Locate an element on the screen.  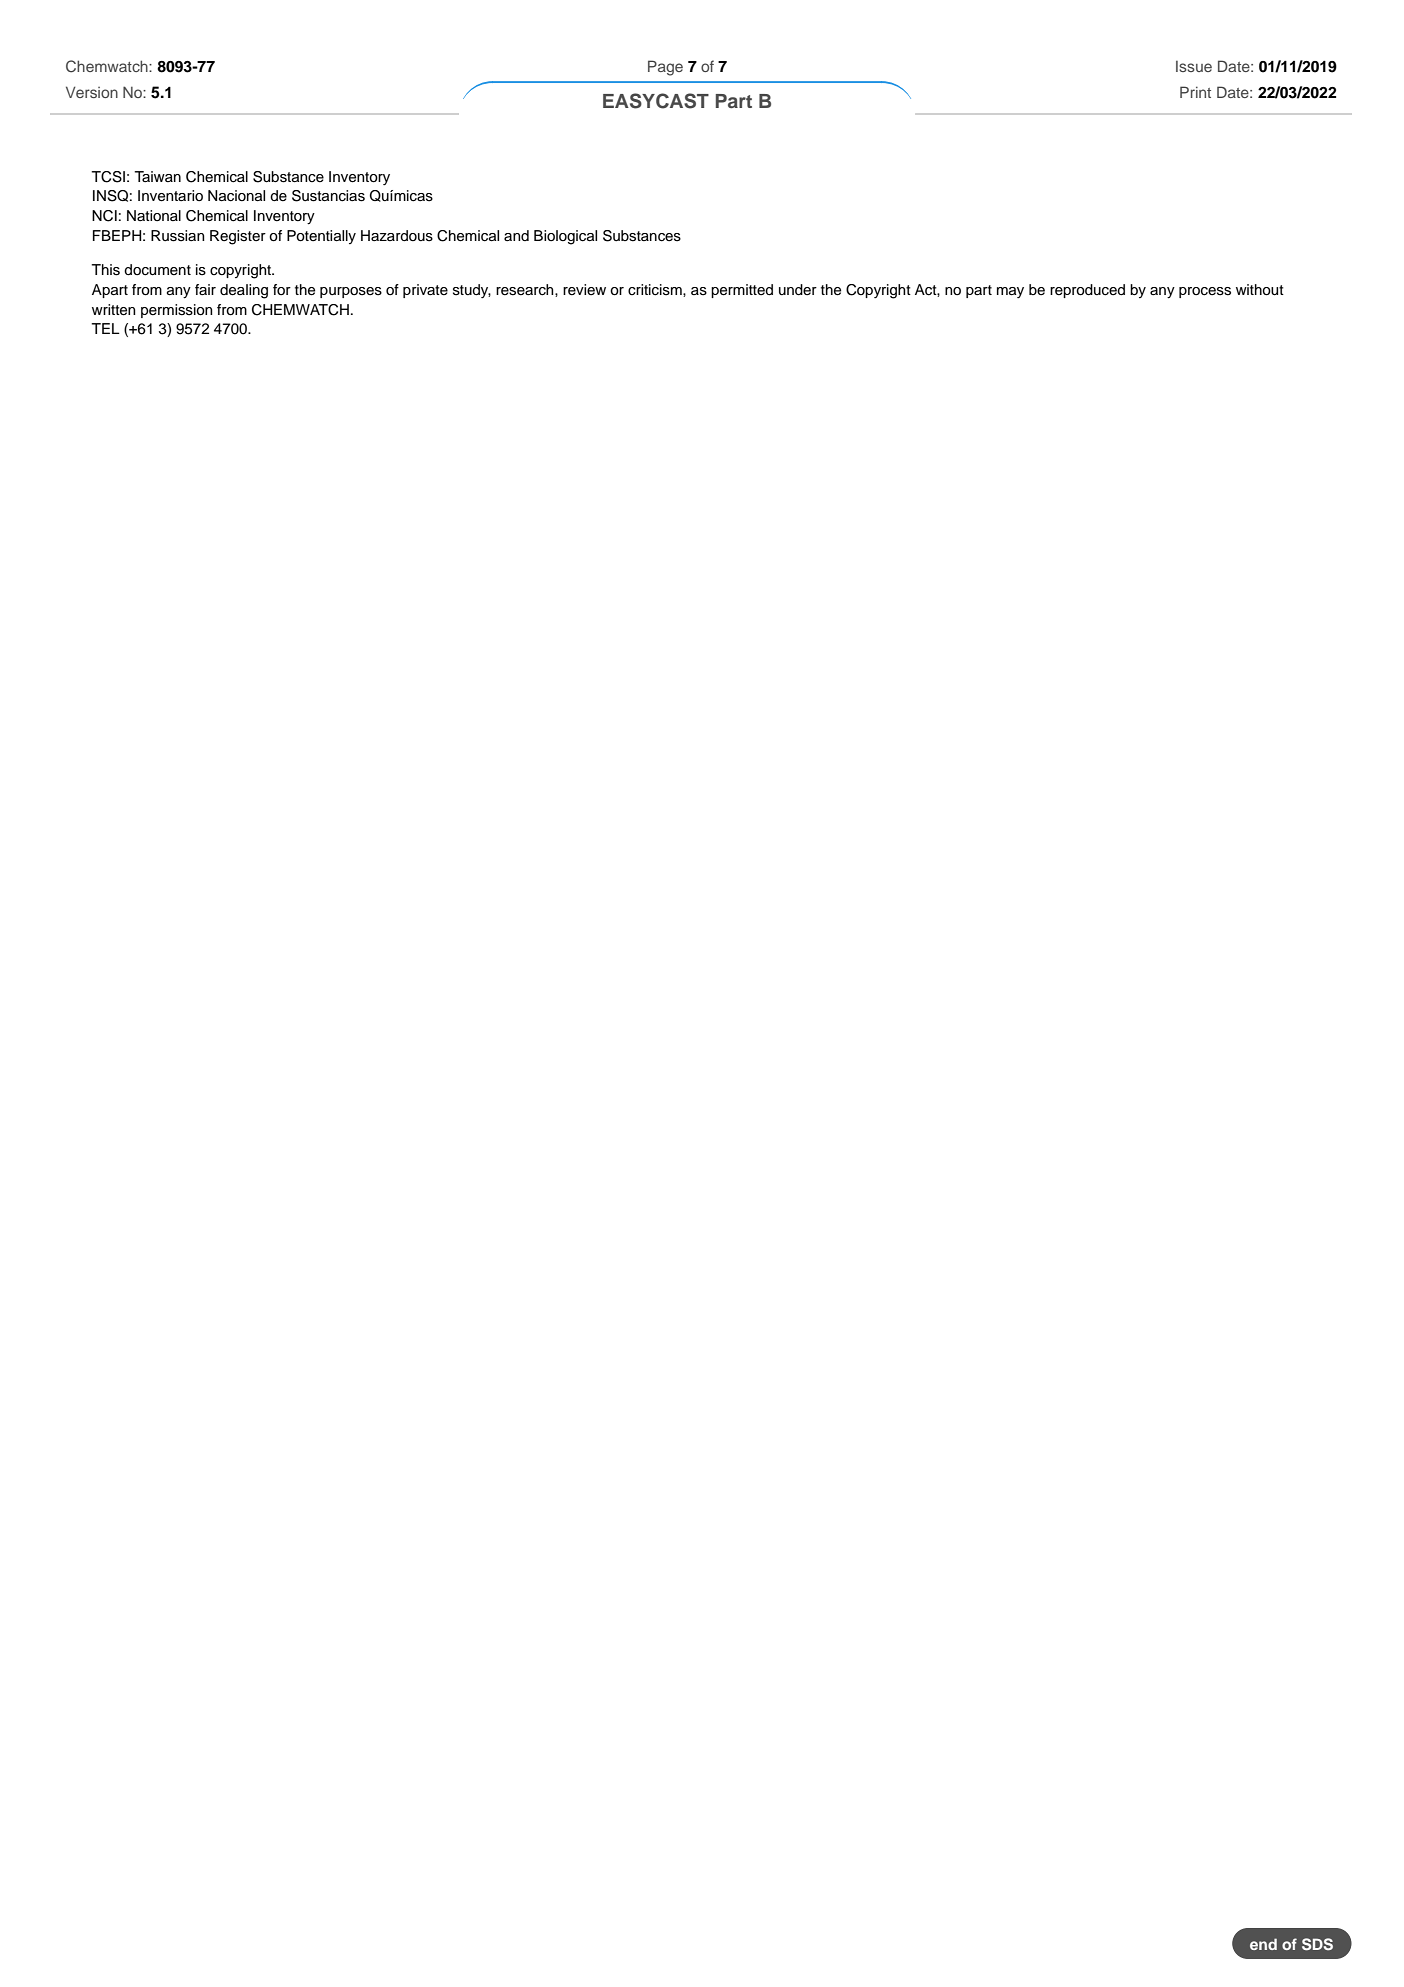
permission is located at coordinates (177, 311).
